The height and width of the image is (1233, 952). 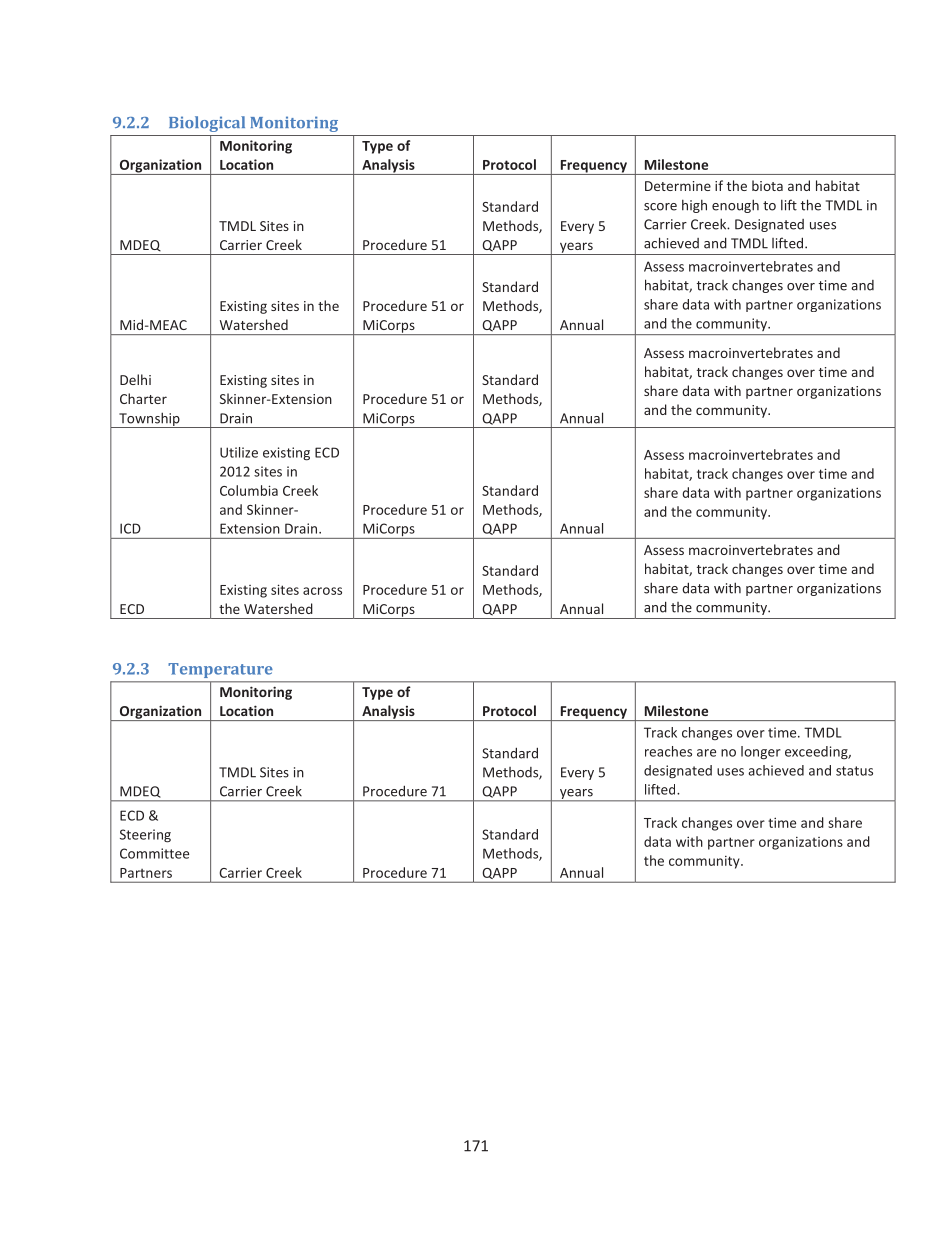 What do you see at coordinates (135, 379) in the image?
I see `Delhi` at bounding box center [135, 379].
